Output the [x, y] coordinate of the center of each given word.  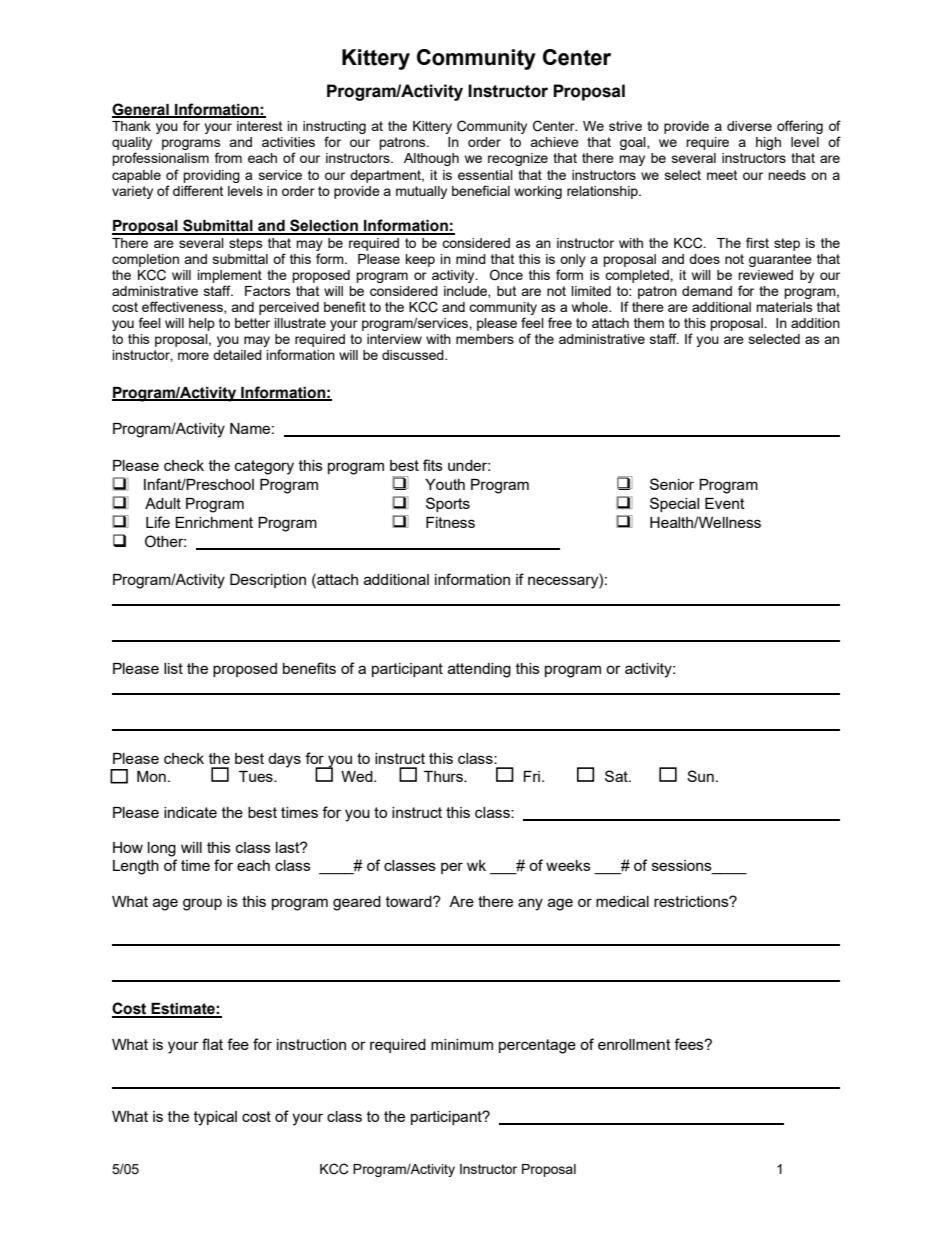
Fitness [450, 522]
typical [215, 1118]
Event [725, 503]
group [202, 904]
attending [479, 670]
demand [707, 291]
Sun [700, 776]
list [173, 668]
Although [431, 159]
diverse [749, 126]
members [485, 339]
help [202, 324]
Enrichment [214, 522]
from [228, 157]
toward [410, 901]
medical [622, 901]
